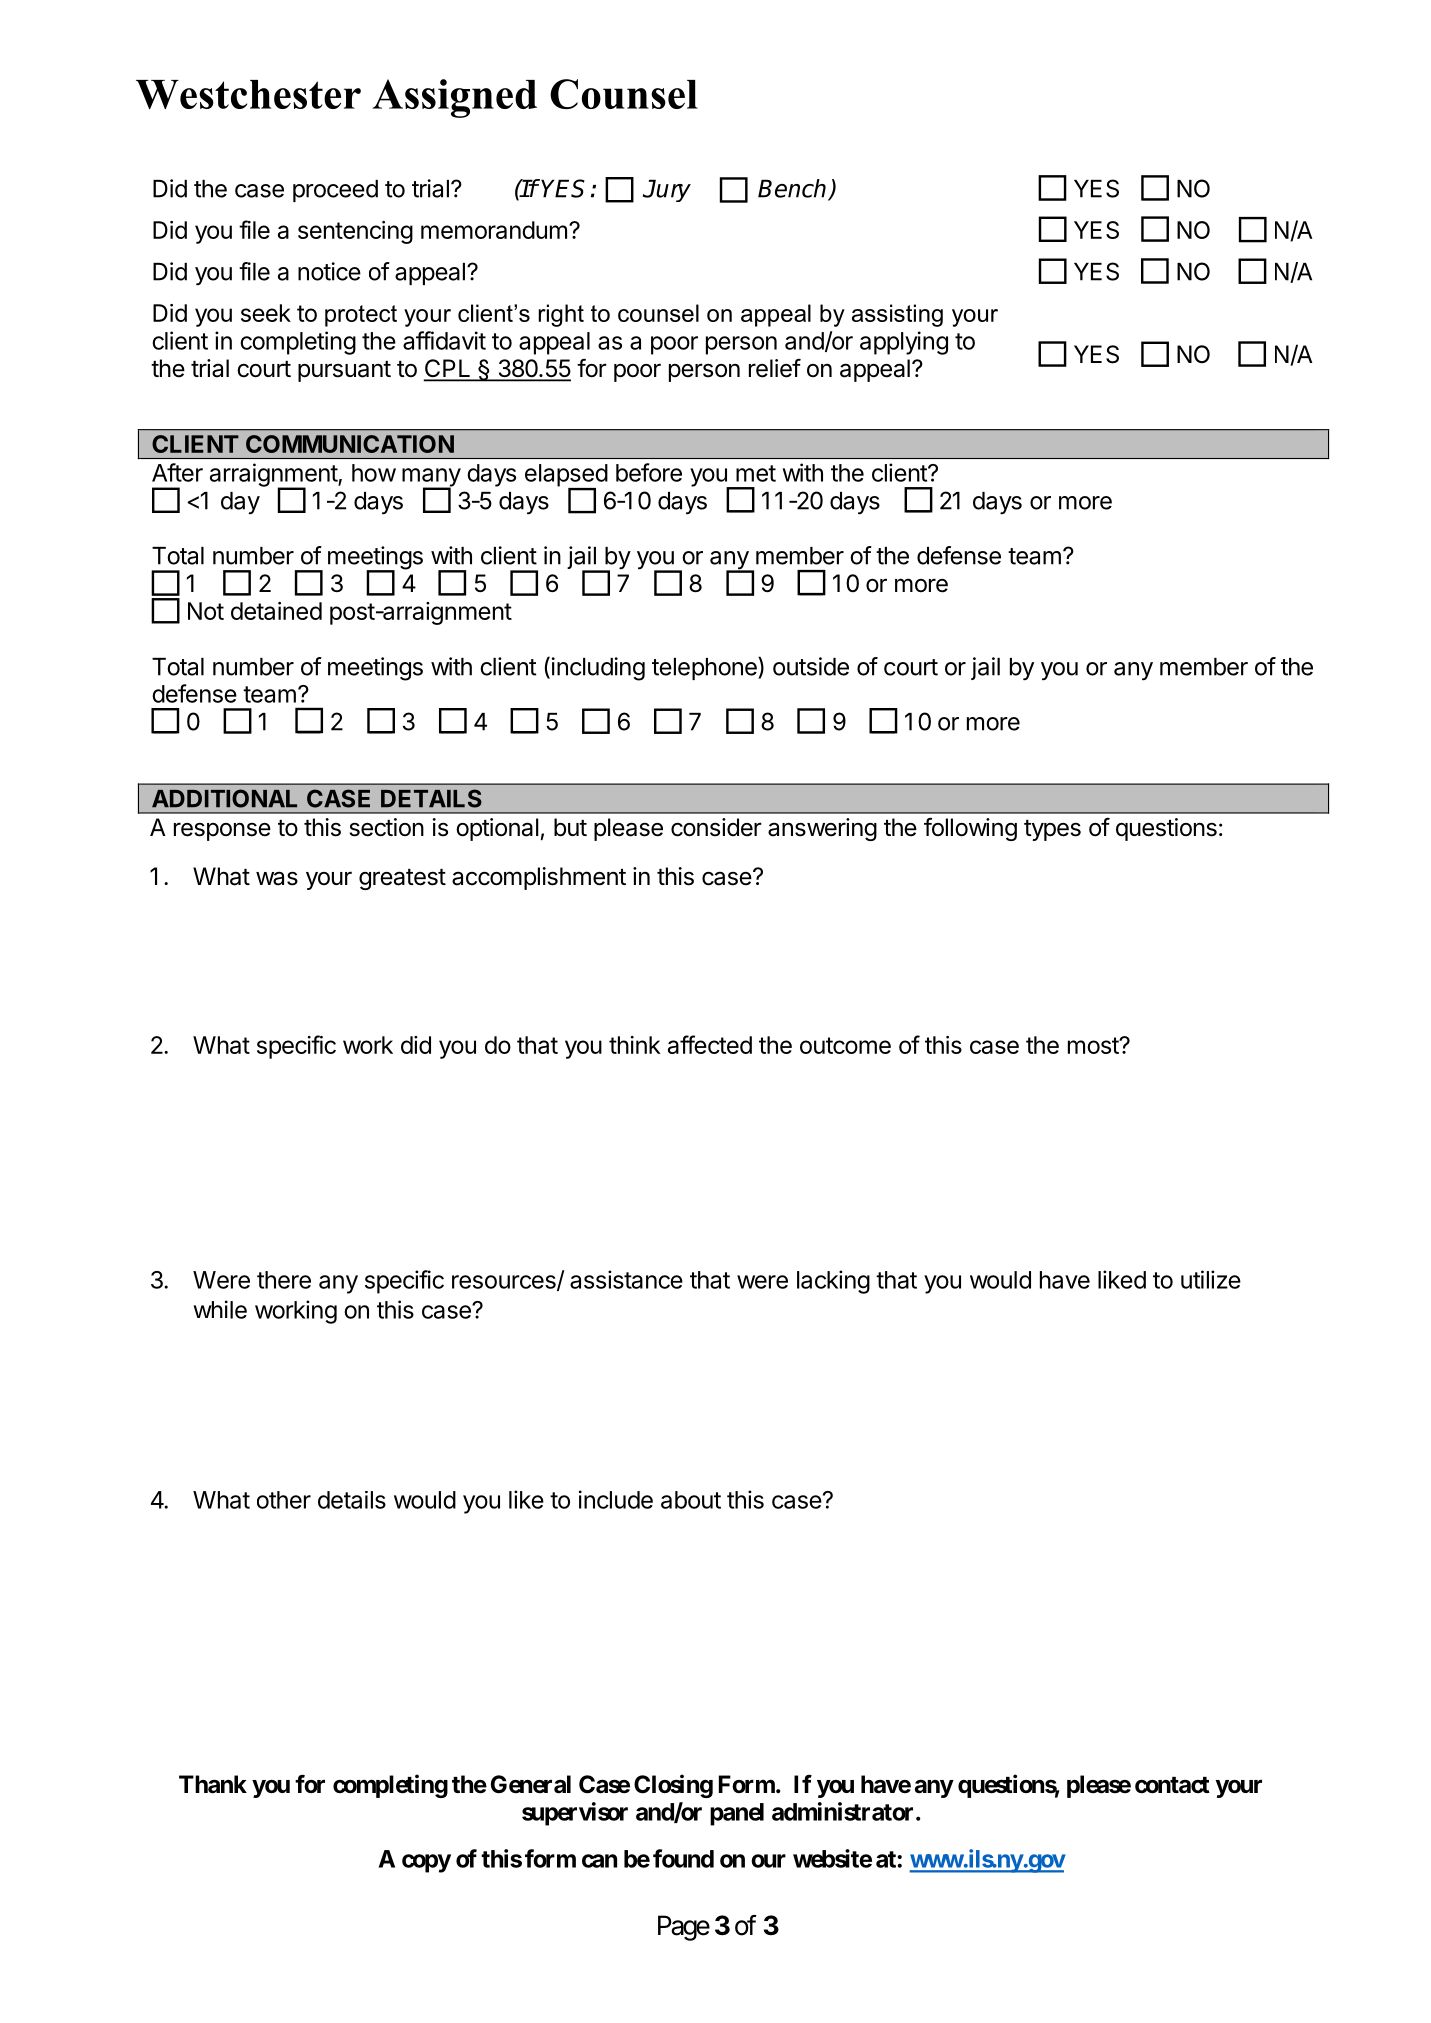  I want to click on detained, so click(276, 611).
